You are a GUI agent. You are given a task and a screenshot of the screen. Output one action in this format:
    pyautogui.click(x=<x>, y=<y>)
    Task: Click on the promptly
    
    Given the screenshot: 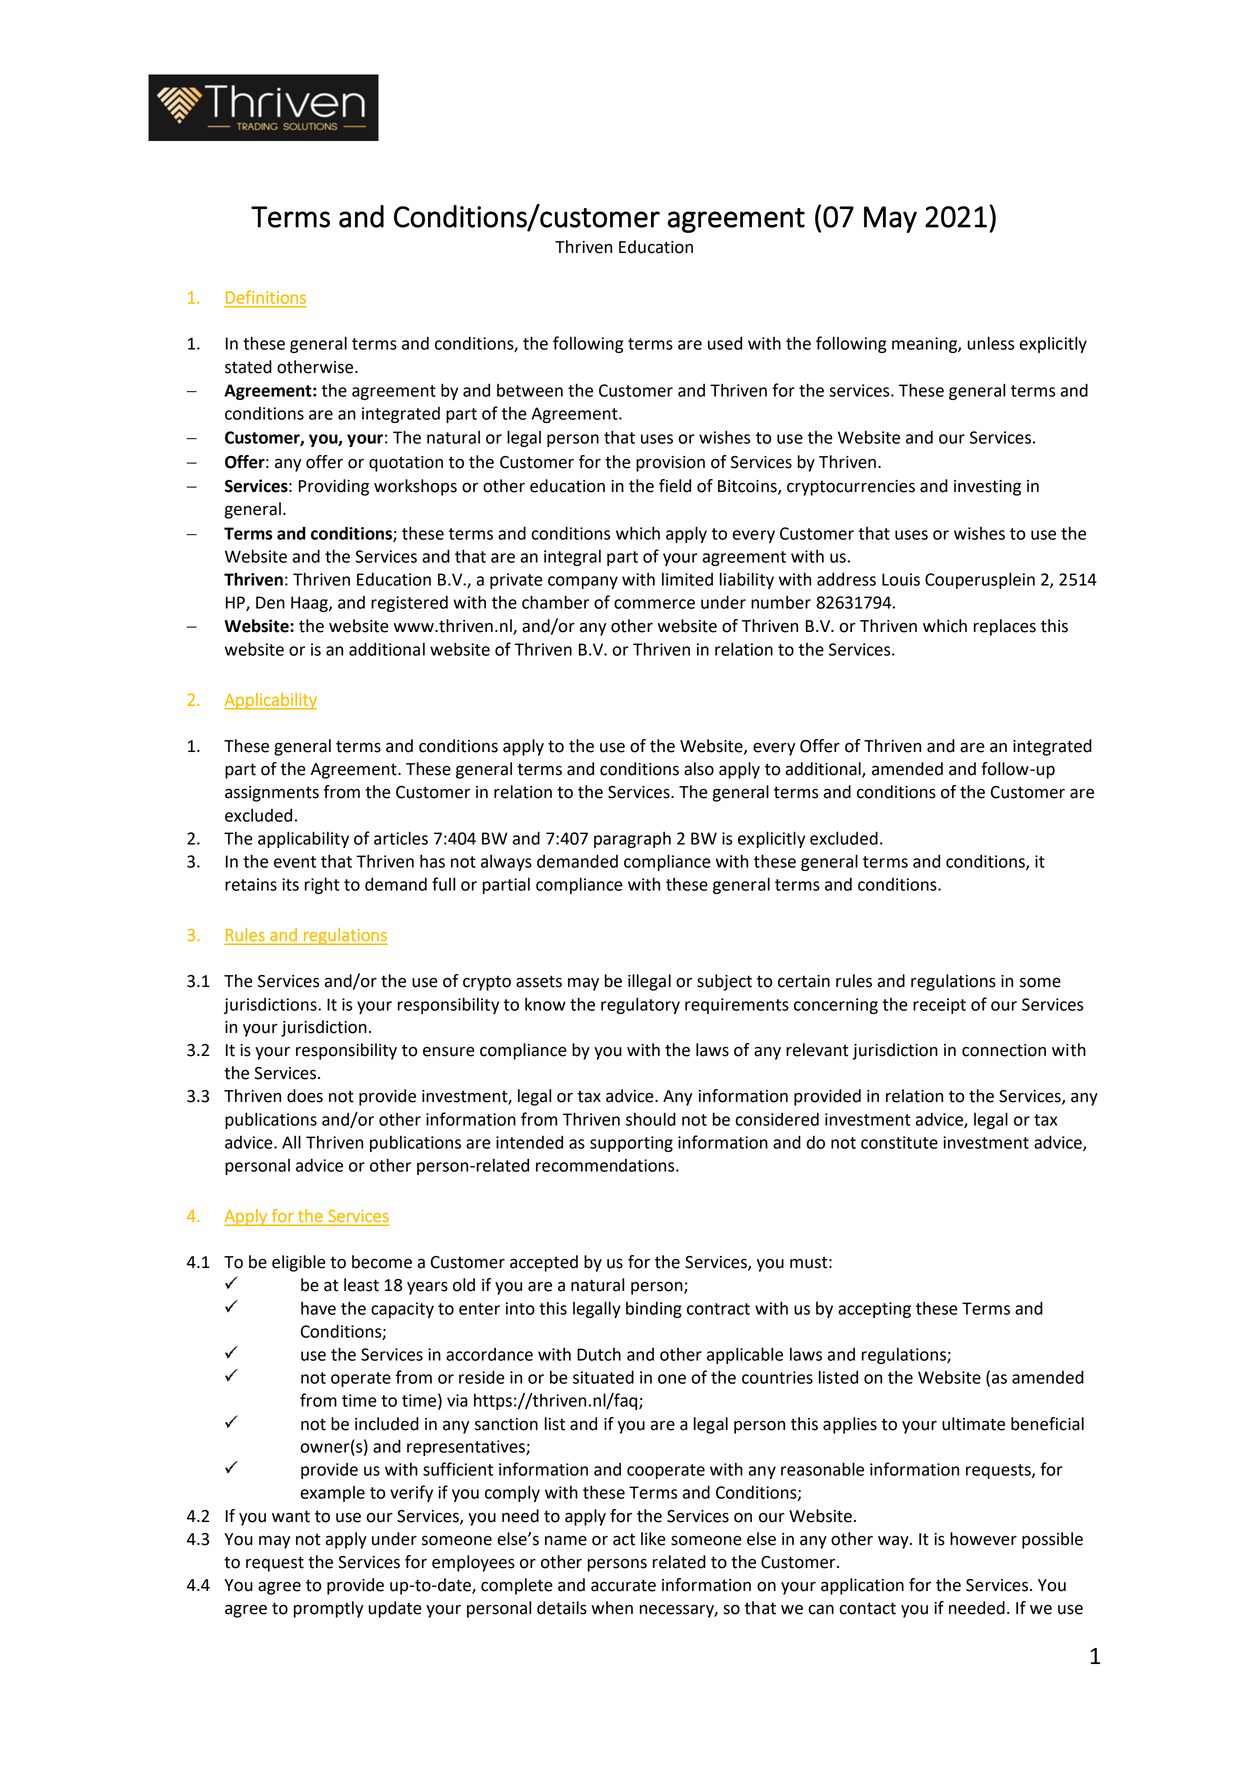 What is the action you would take?
    pyautogui.click(x=328, y=1609)
